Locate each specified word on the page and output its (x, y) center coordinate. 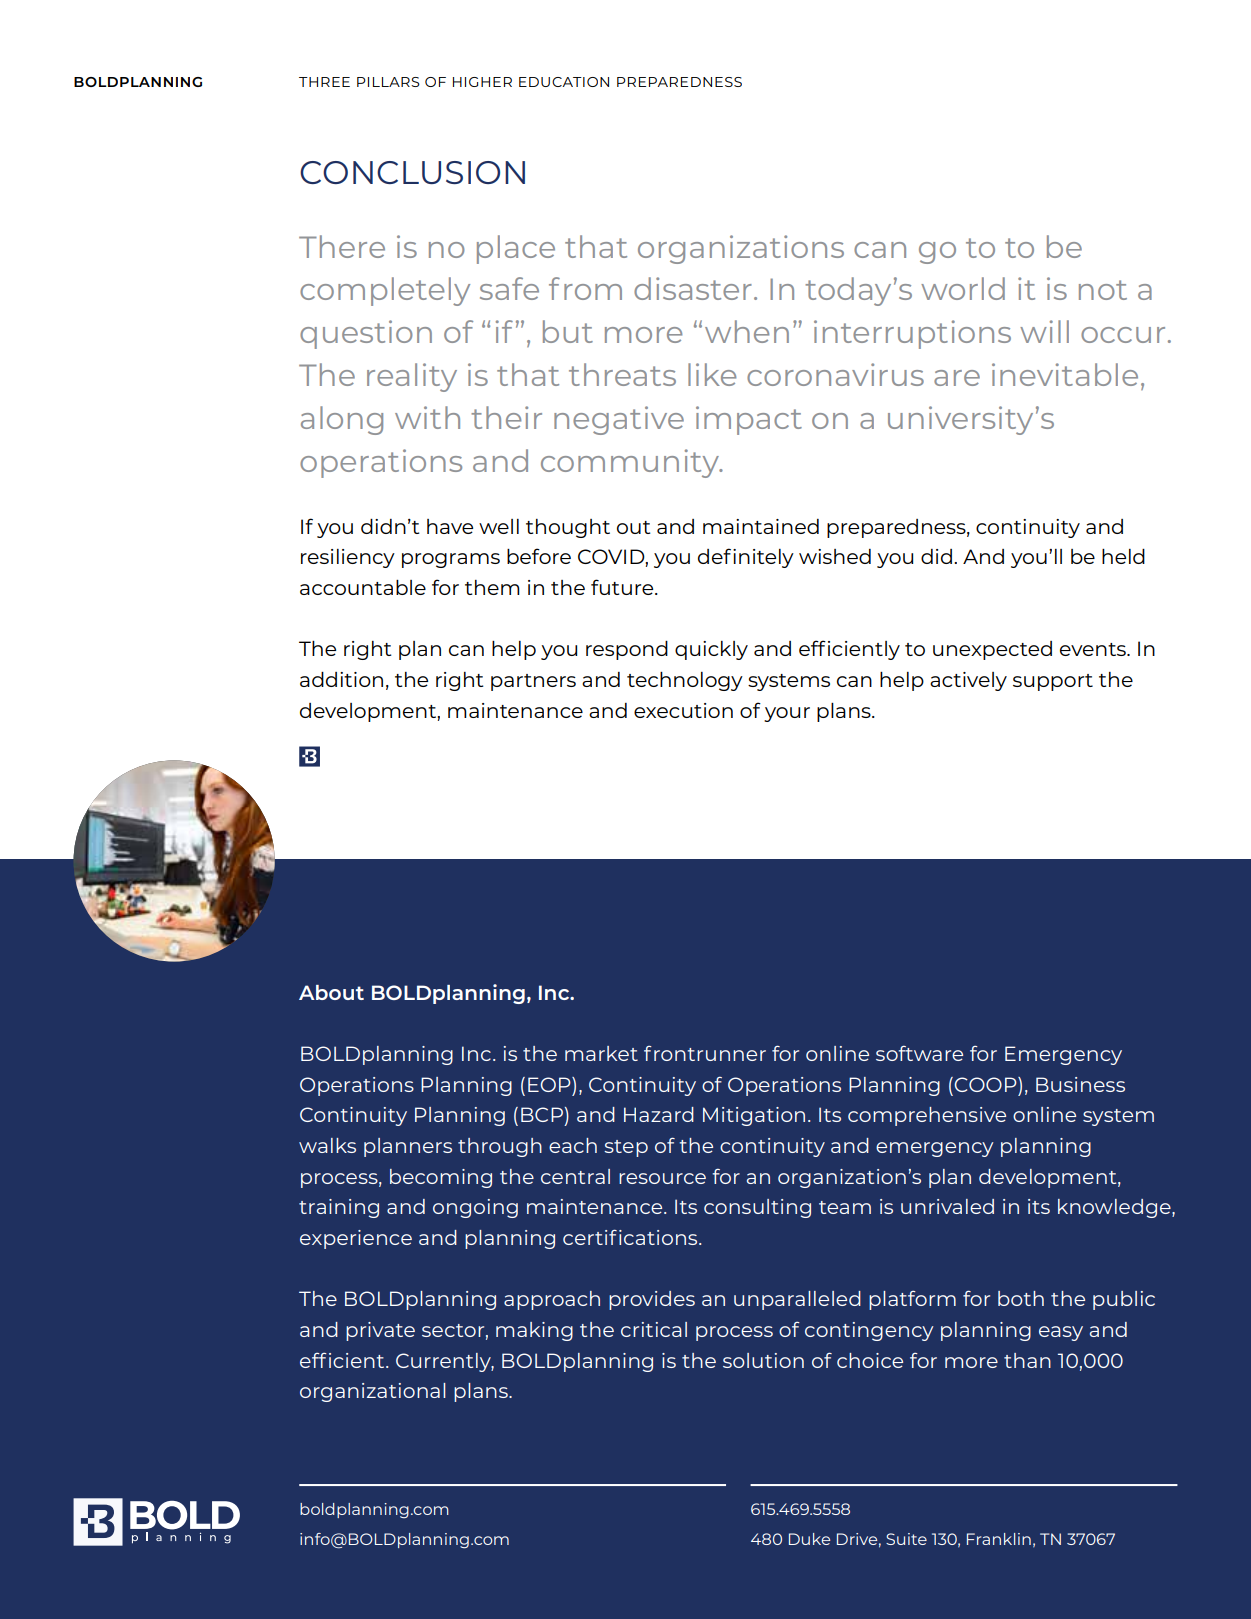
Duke (809, 1539)
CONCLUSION (412, 172)
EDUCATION (564, 82)
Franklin (999, 1539)
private (380, 1331)
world (963, 288)
